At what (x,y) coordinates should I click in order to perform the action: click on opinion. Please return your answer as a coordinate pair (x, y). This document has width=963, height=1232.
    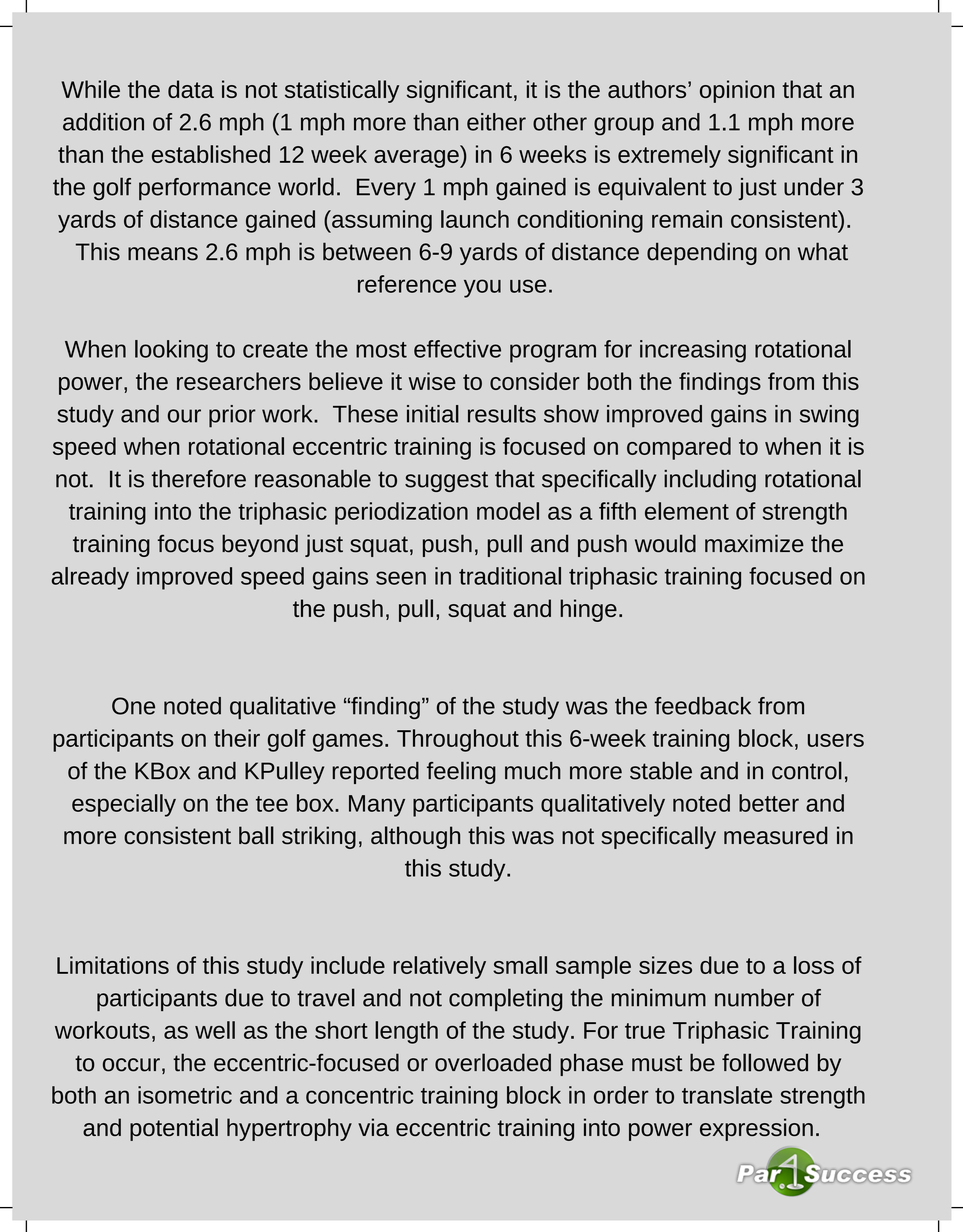
    Looking at the image, I should click on (737, 91).
